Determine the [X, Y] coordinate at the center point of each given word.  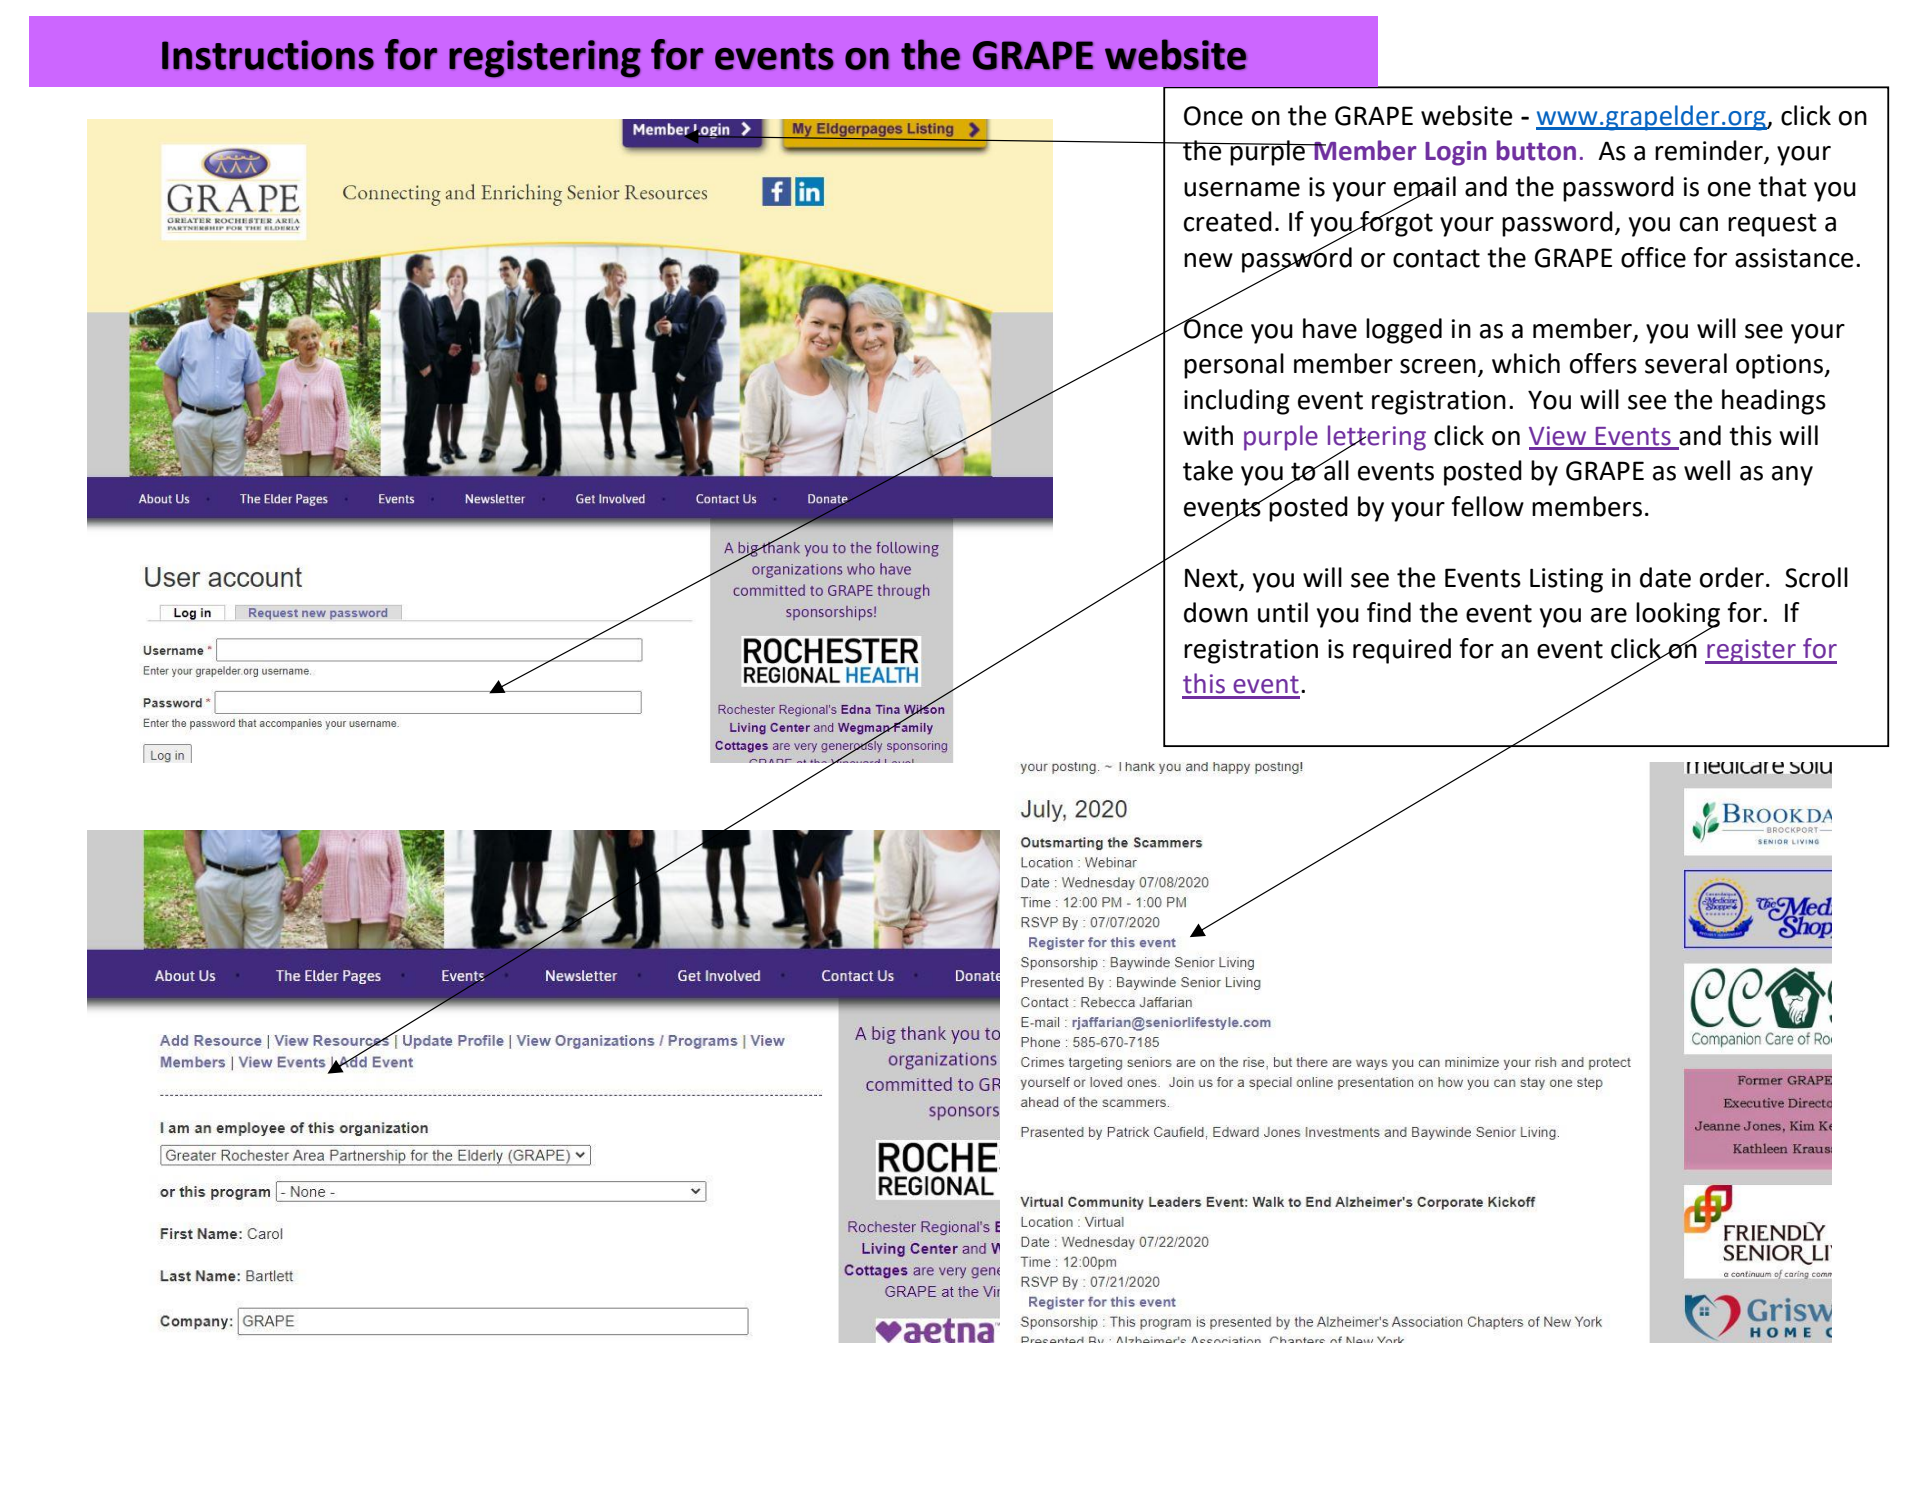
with [1208, 435]
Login [1455, 153]
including [1237, 402]
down [1216, 612]
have [1330, 328]
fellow [1487, 506]
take [1208, 470]
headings [1774, 402]
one [1729, 189]
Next [1212, 579]
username [1242, 189]
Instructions [268, 55]
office [1653, 257]
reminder [1710, 151]
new [1208, 260]
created [1228, 221]
